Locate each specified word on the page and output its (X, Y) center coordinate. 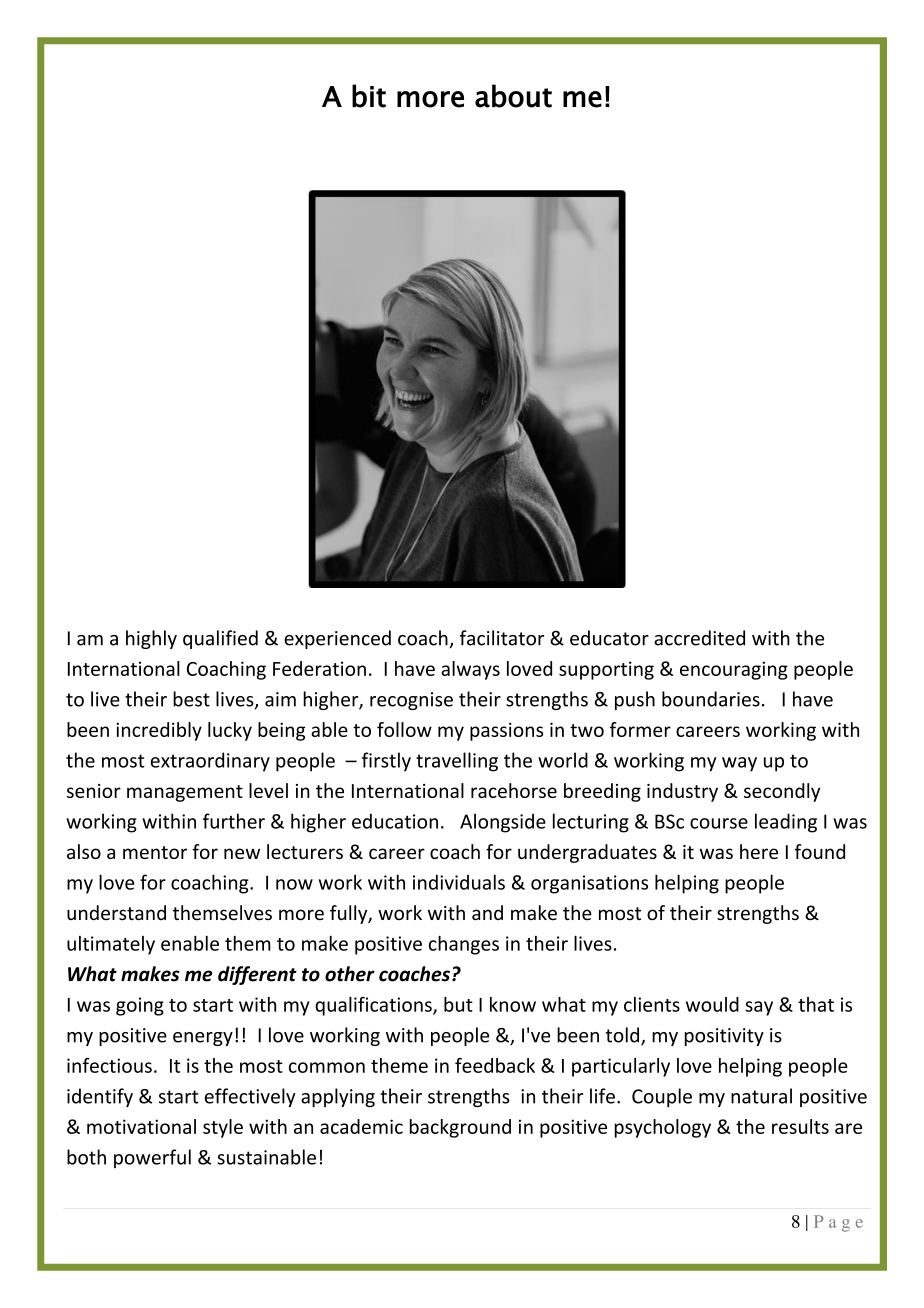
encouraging (734, 670)
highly (151, 639)
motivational (141, 1126)
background (460, 1128)
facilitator (502, 638)
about (513, 96)
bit (369, 96)
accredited (699, 638)
